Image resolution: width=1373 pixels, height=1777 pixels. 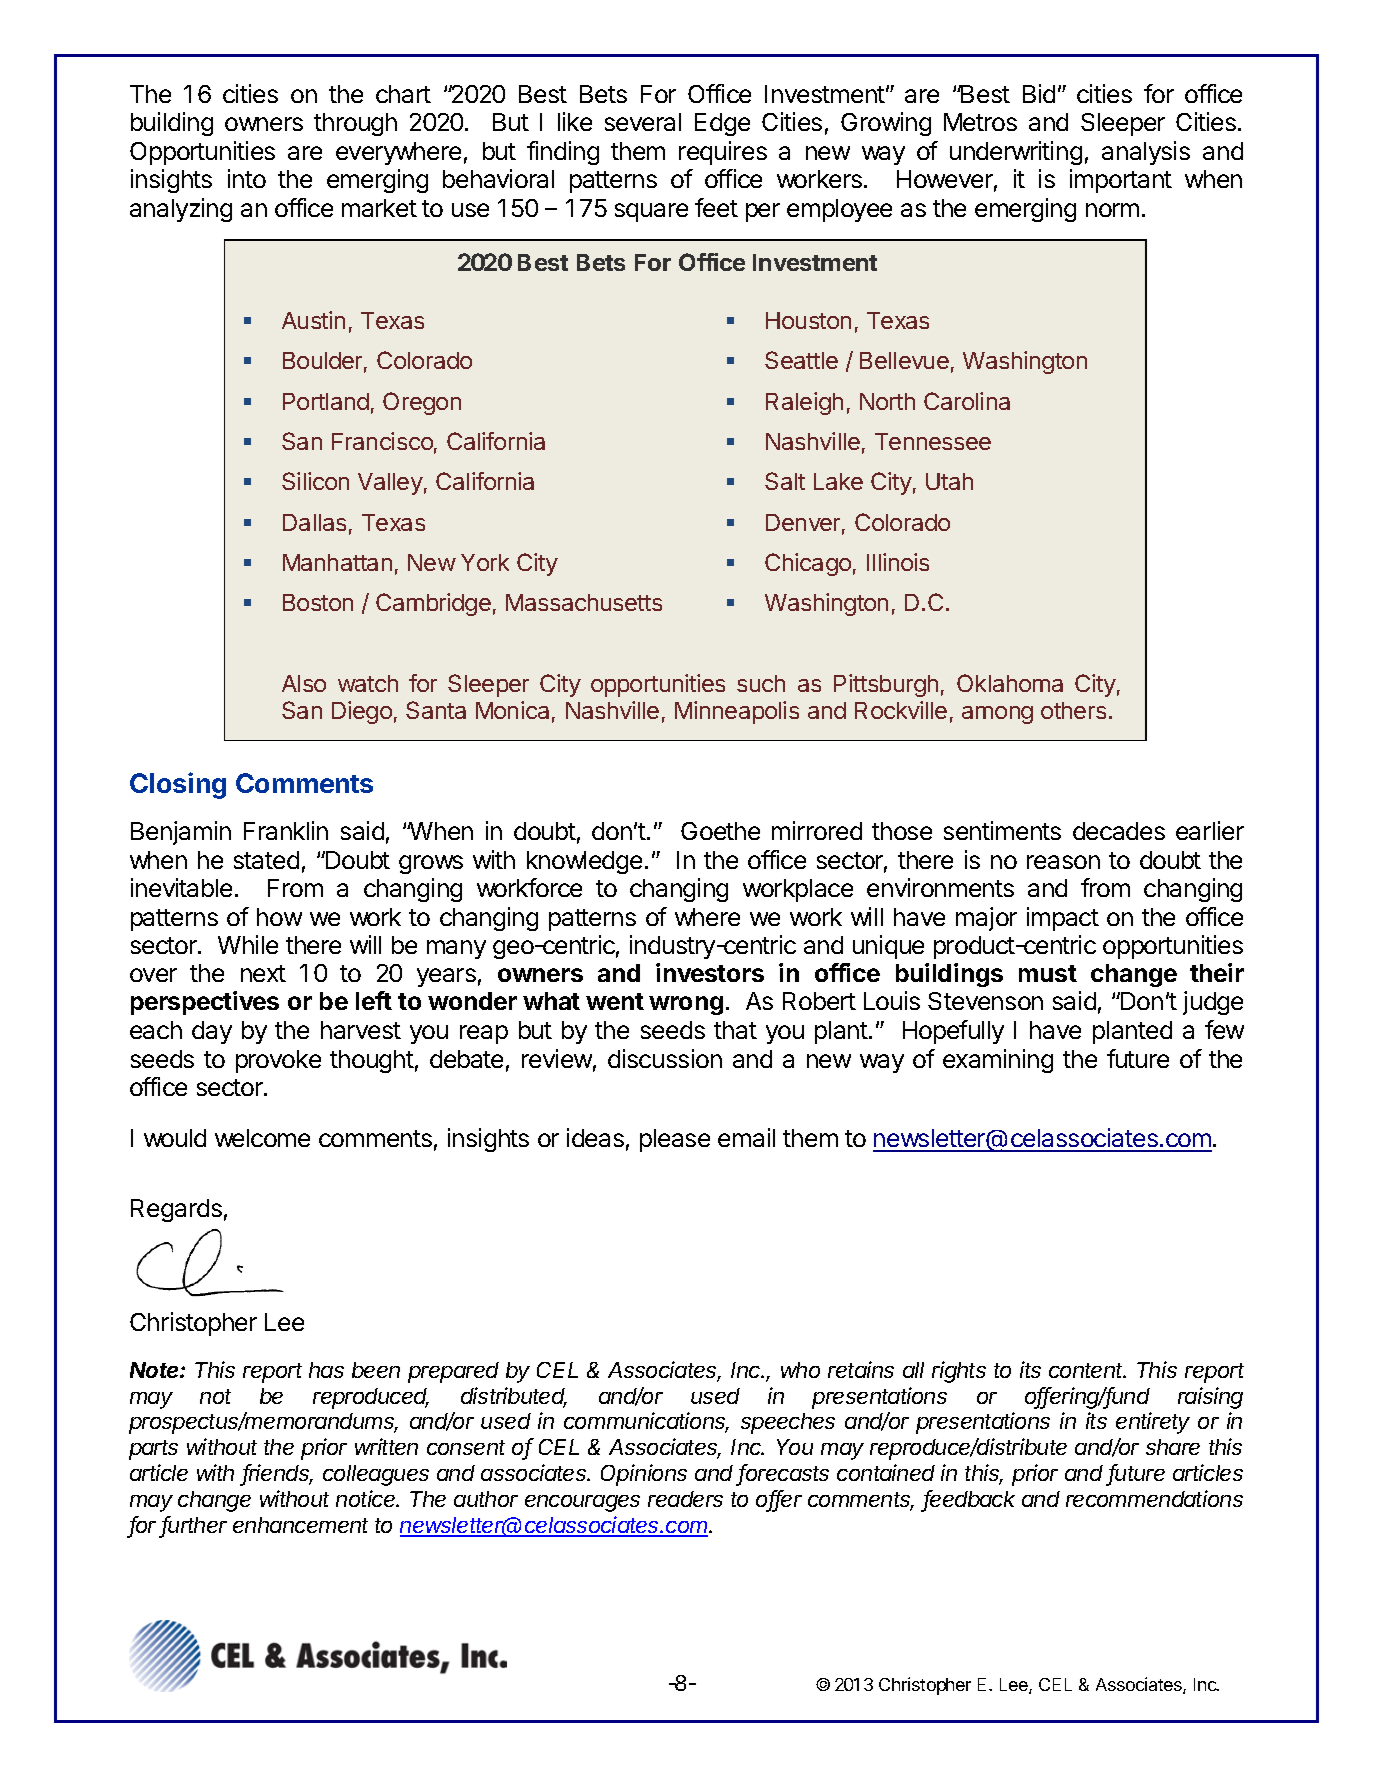 What do you see at coordinates (278, 1061) in the screenshot?
I see `provoke` at bounding box center [278, 1061].
